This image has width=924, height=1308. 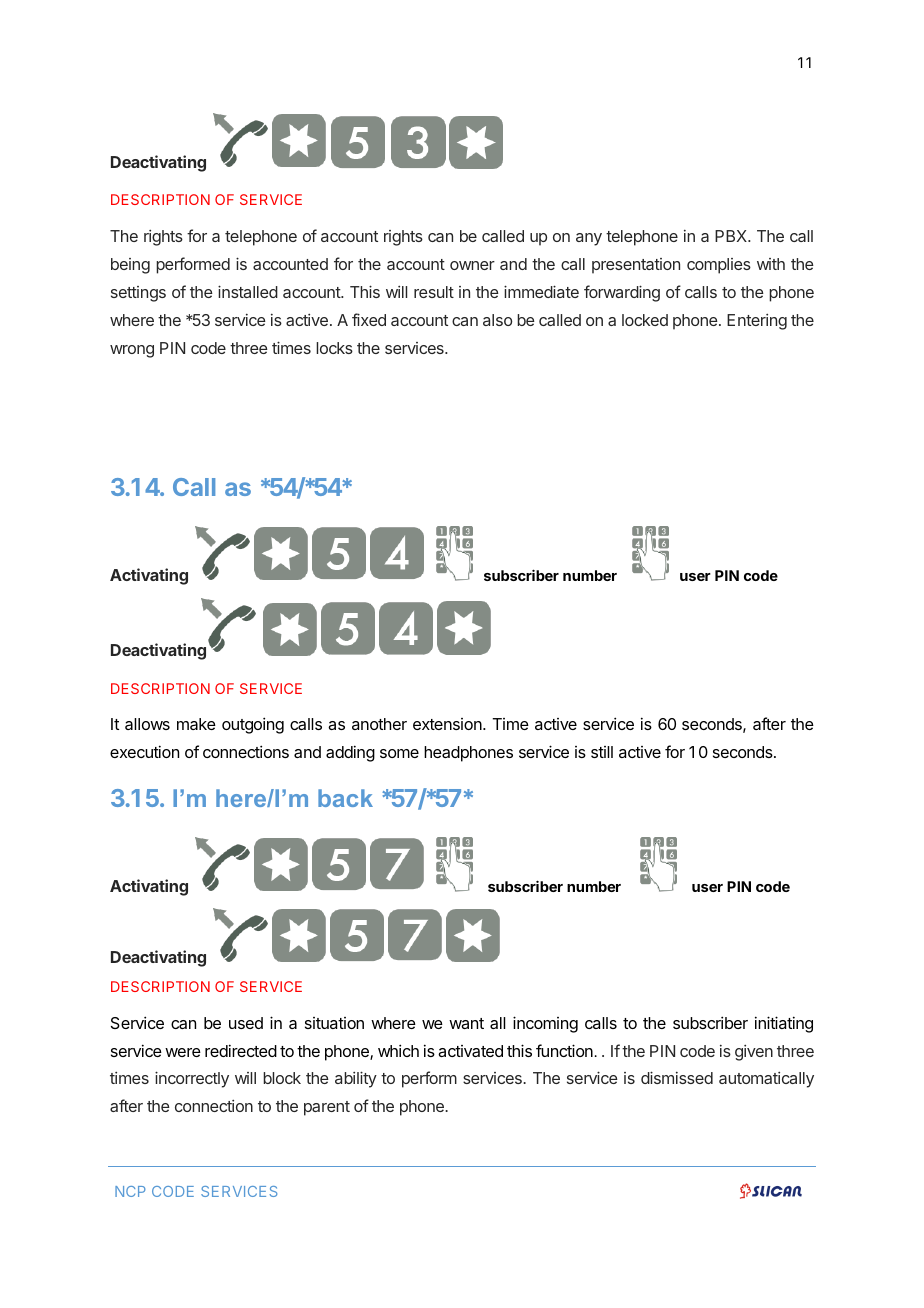 I want to click on initiating, so click(x=784, y=1024).
